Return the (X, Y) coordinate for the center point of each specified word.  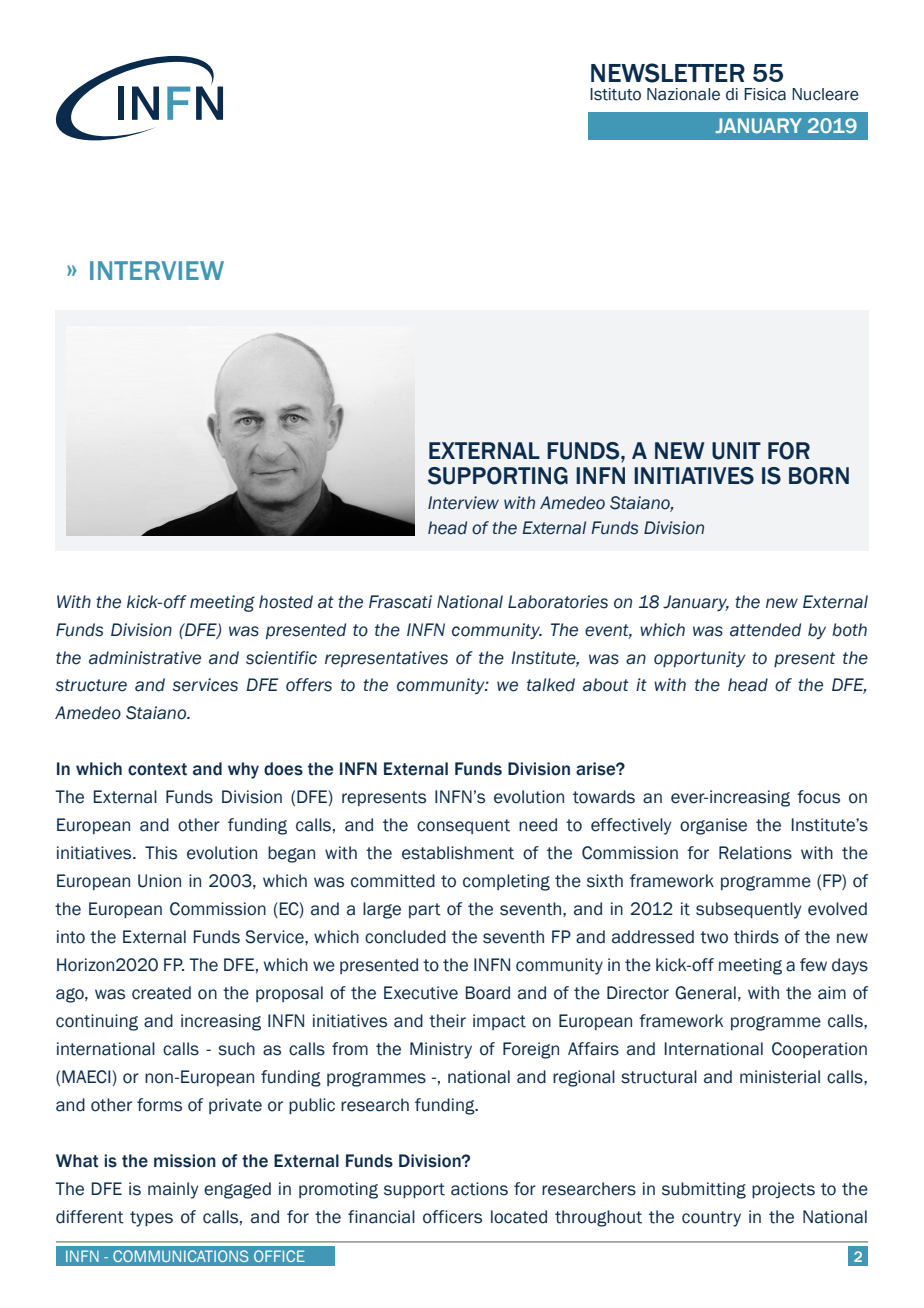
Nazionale (683, 94)
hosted (286, 602)
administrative (145, 658)
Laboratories (558, 602)
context (157, 769)
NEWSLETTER (668, 73)
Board (488, 993)
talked (551, 685)
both (849, 630)
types (151, 1219)
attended (765, 630)
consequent (463, 826)
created (161, 993)
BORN (819, 476)
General (705, 993)
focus (818, 797)
